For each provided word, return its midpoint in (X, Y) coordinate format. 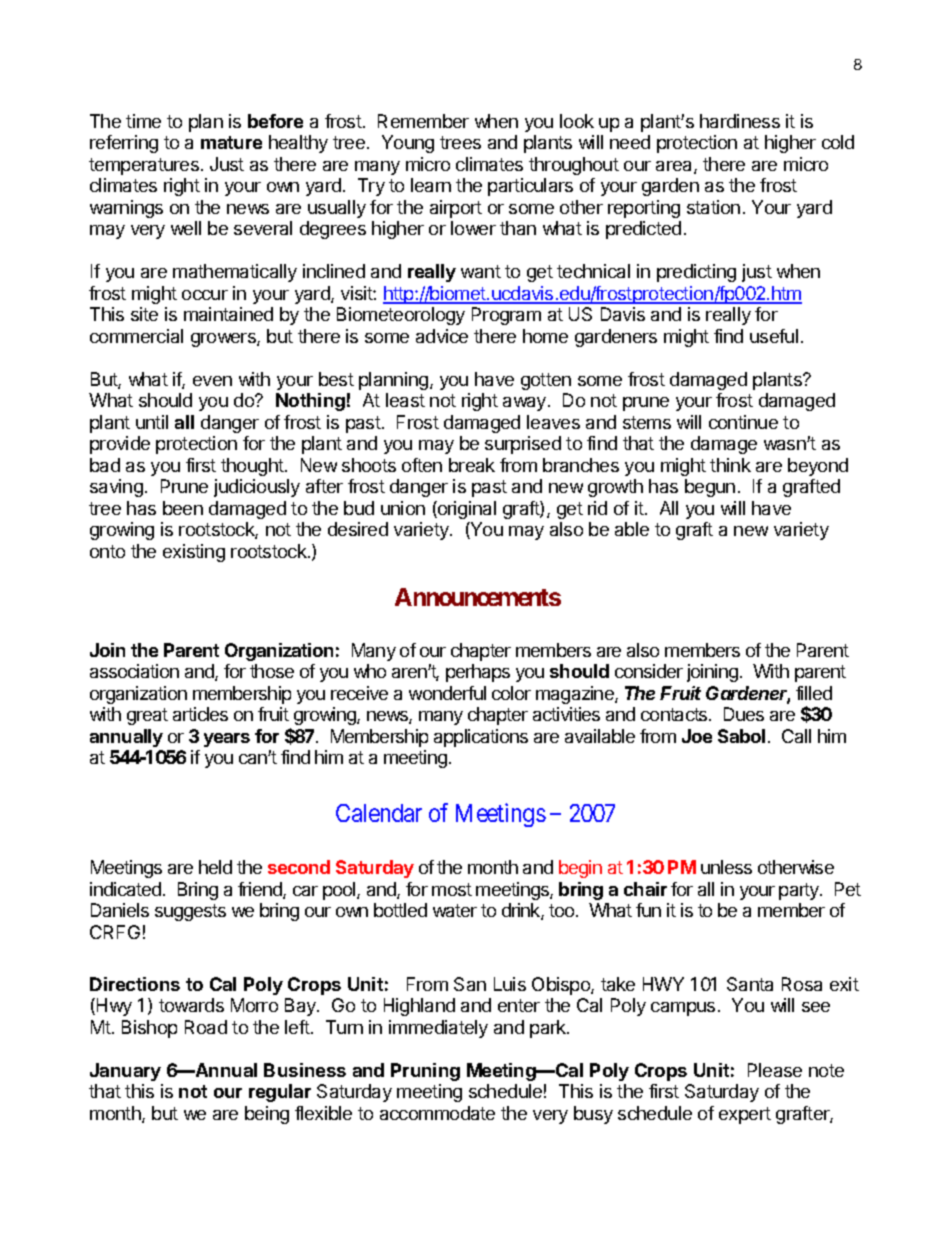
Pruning (425, 1072)
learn (431, 185)
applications (481, 738)
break (472, 465)
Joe (697, 736)
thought (253, 467)
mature (231, 142)
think (730, 465)
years (227, 740)
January (125, 1072)
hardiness (740, 121)
